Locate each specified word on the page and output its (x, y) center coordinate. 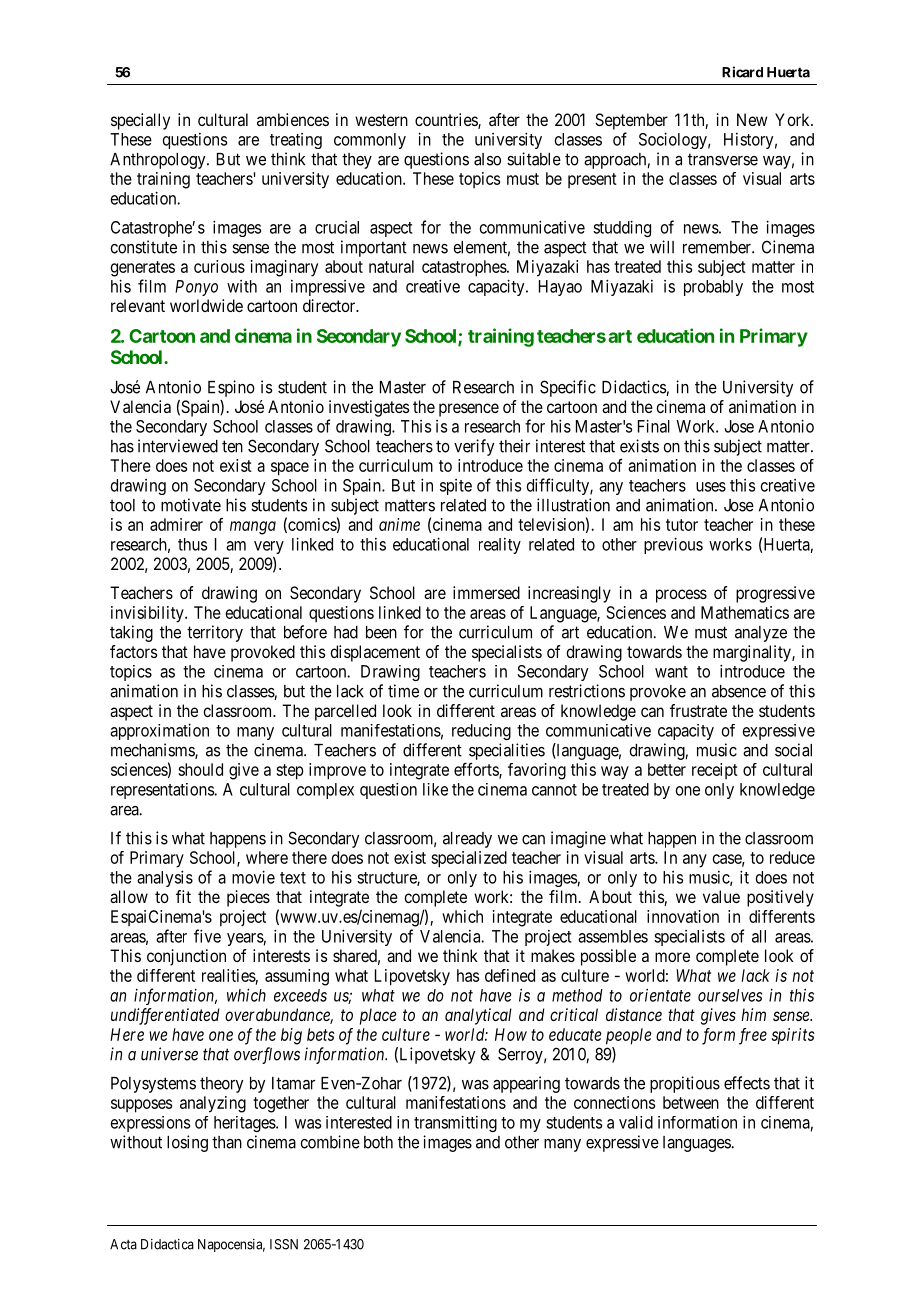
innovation (683, 916)
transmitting (455, 1123)
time (403, 691)
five (207, 936)
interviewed (178, 446)
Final (654, 426)
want (671, 672)
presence (469, 410)
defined (510, 975)
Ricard (742, 72)
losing (187, 1143)
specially (140, 121)
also (487, 159)
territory (215, 633)
